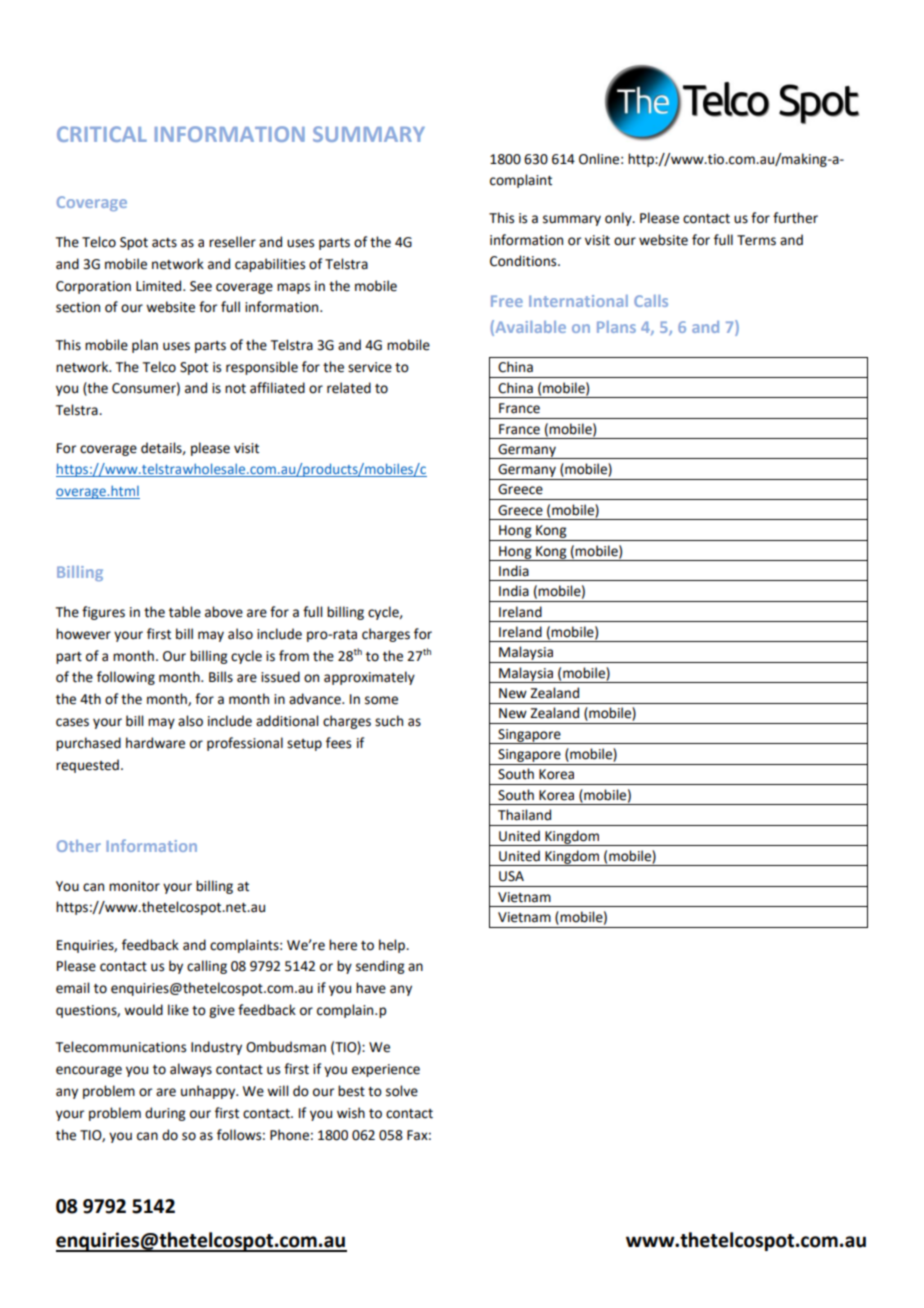  Describe the element at coordinates (349, 388) in the screenshot. I see `related` at that location.
